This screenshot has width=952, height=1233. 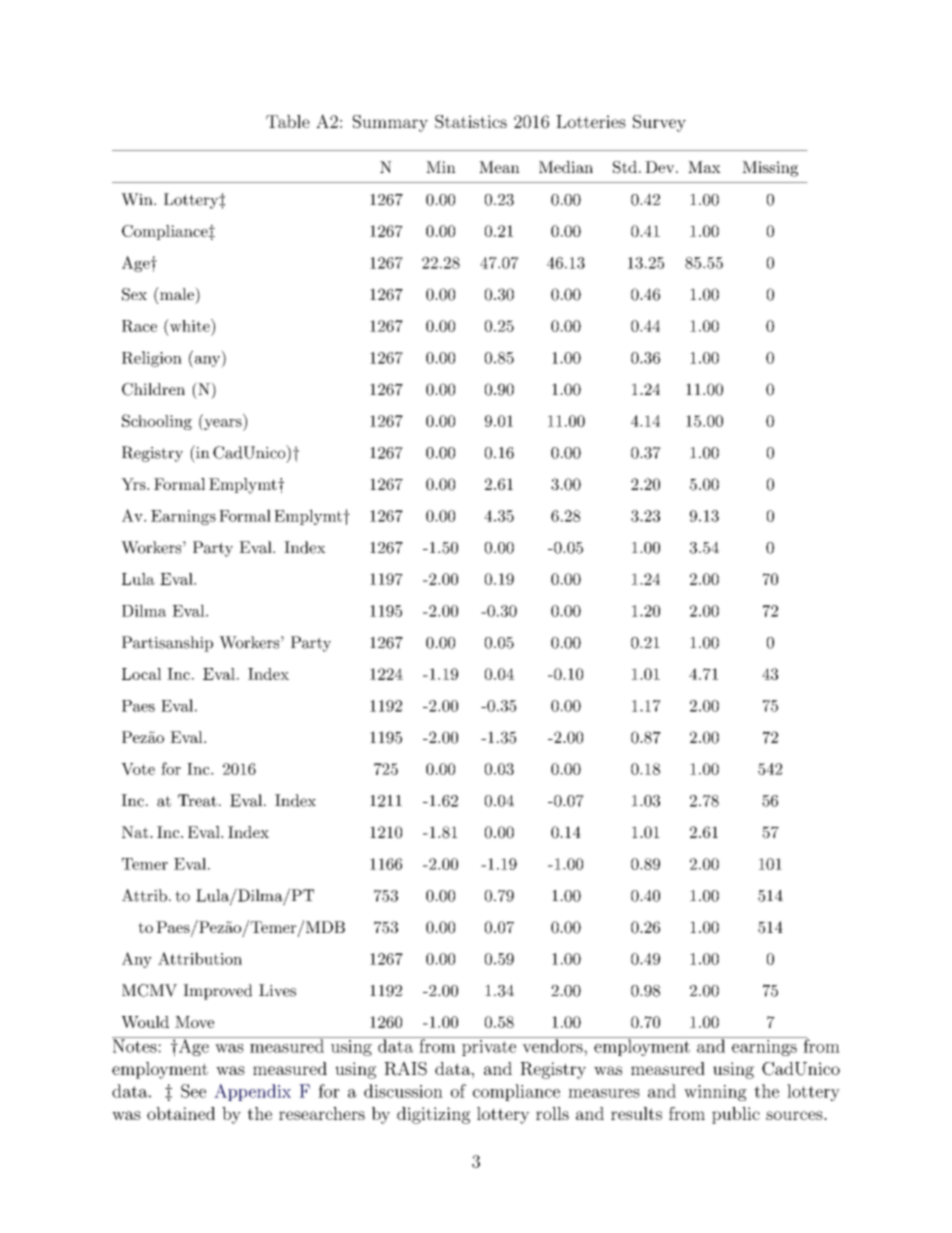 I want to click on vendors, so click(x=552, y=1045).
